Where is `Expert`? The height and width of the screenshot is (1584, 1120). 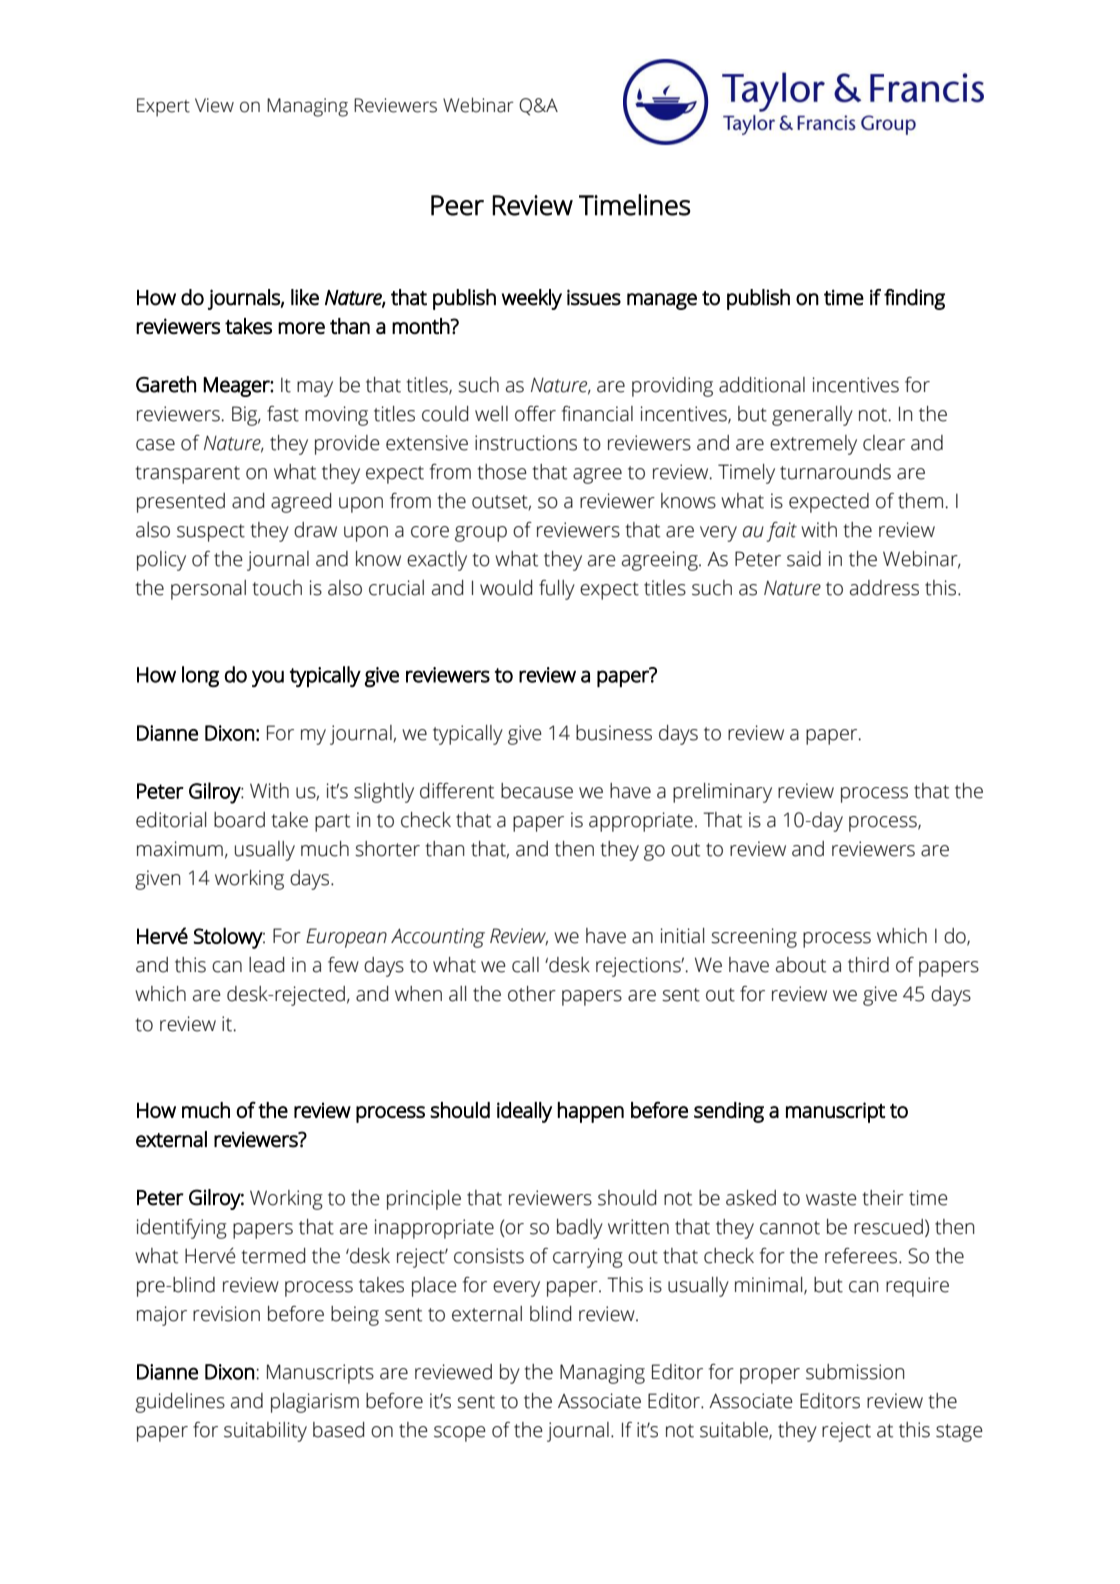
Expert is located at coordinates (163, 107).
